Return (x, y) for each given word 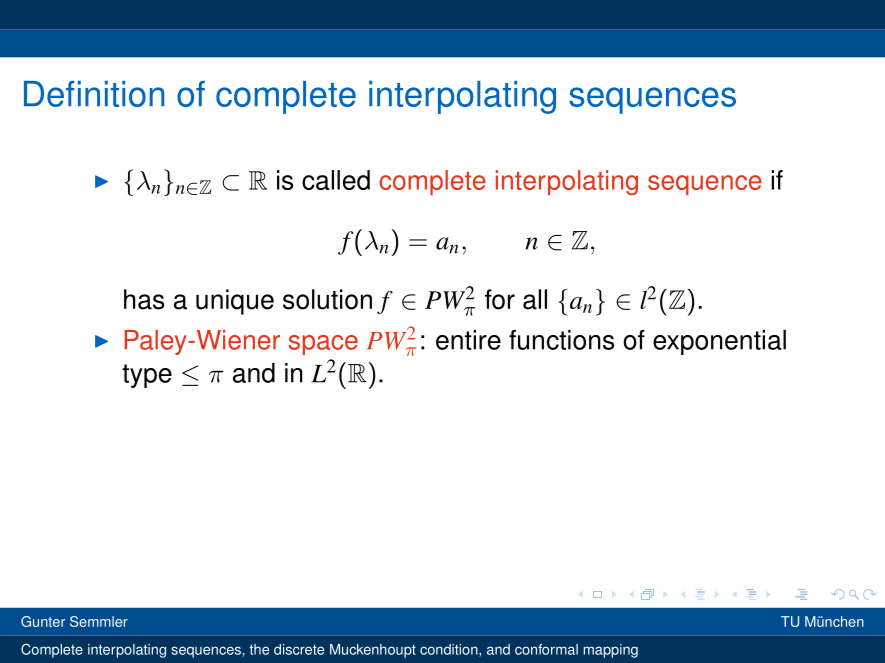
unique (235, 302)
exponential (719, 342)
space (323, 345)
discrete (299, 649)
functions (561, 340)
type (147, 376)
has (144, 299)
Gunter (43, 621)
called (336, 180)
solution (327, 299)
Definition (94, 94)
